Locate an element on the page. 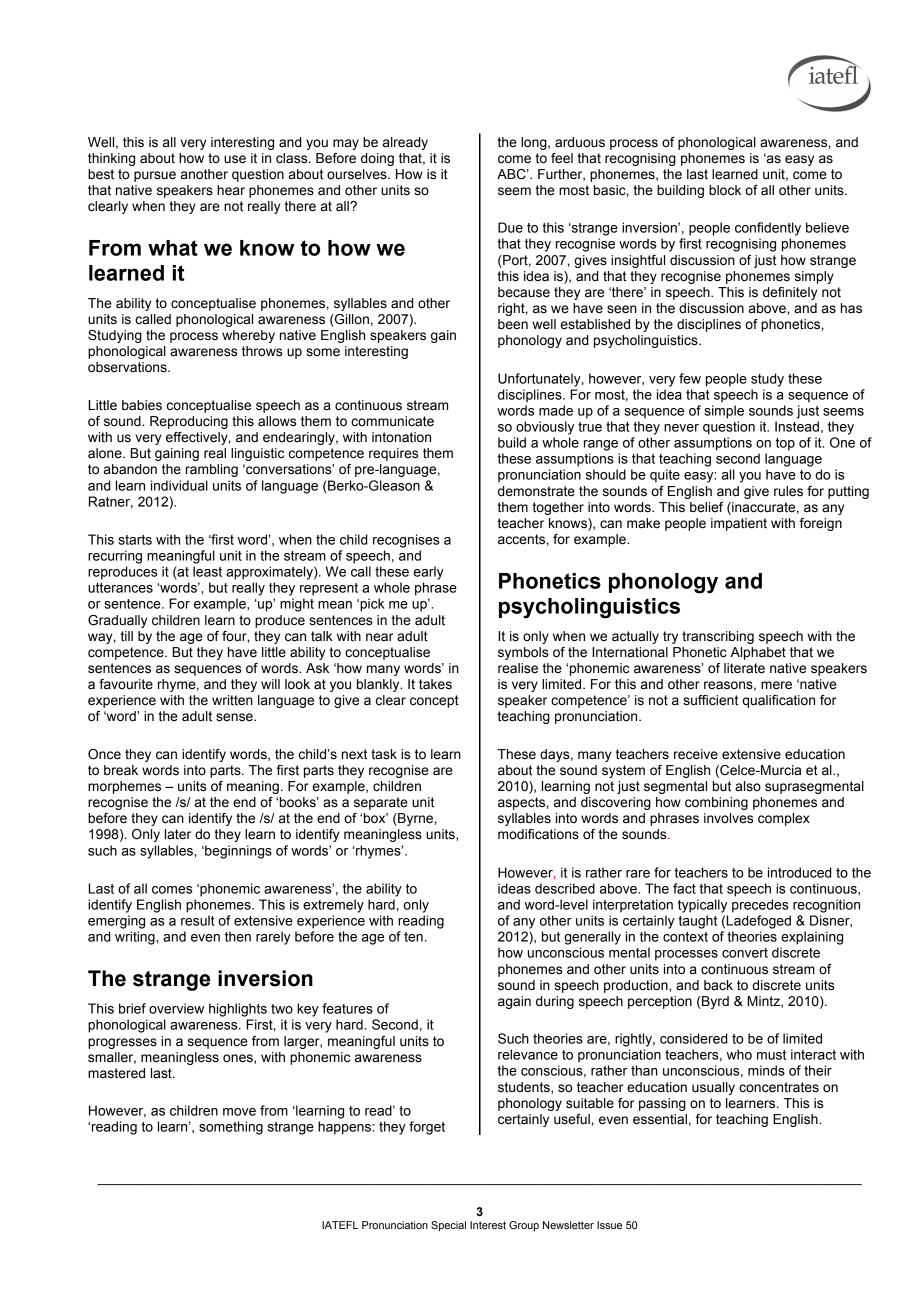 The height and width of the document is (1308, 924). move is located at coordinates (239, 1112).
